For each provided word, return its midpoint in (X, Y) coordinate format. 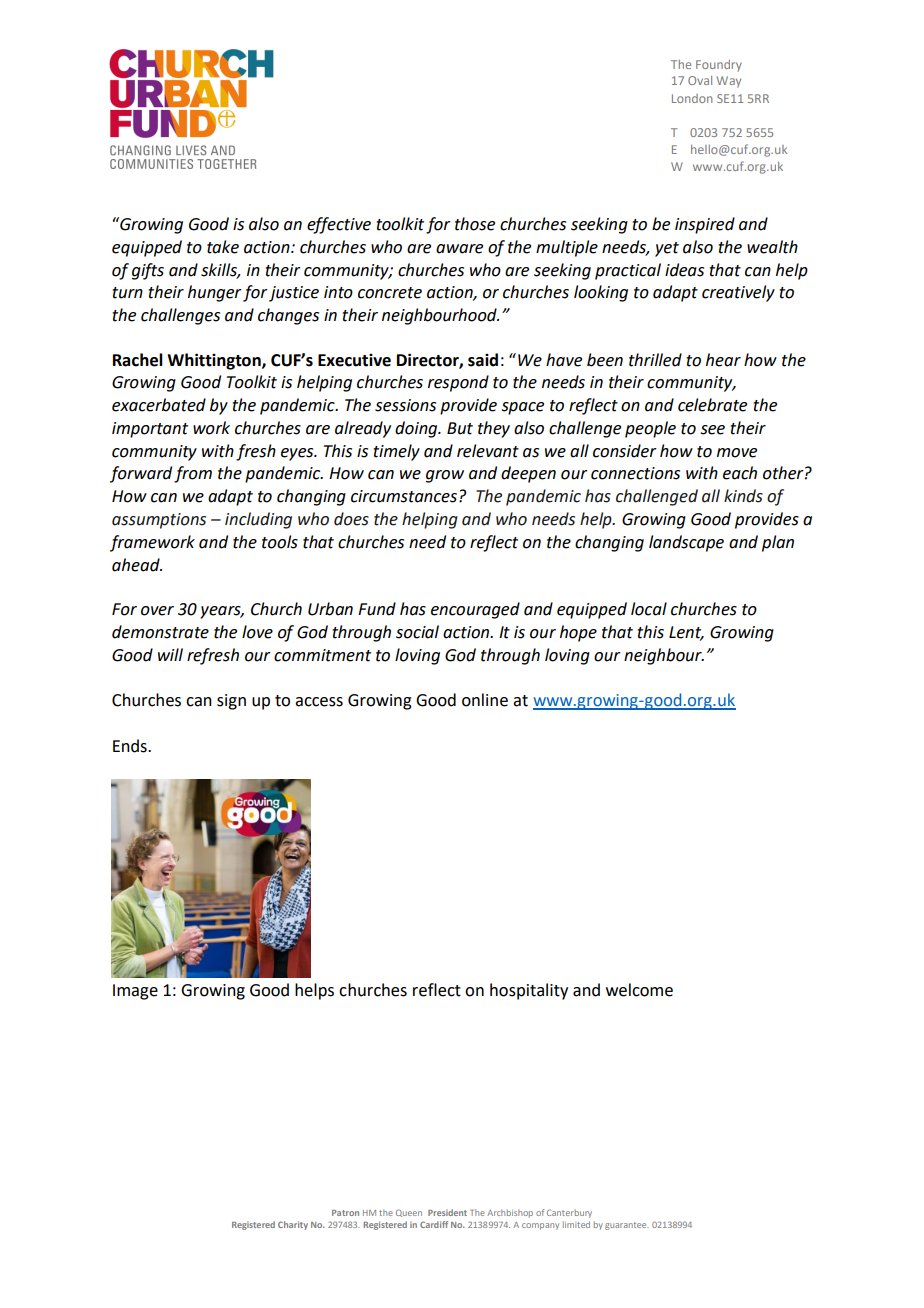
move (737, 453)
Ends (131, 746)
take (223, 247)
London (692, 98)
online (485, 700)
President (447, 1212)
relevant (488, 451)
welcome (639, 990)
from (193, 474)
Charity (293, 1225)
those (475, 224)
